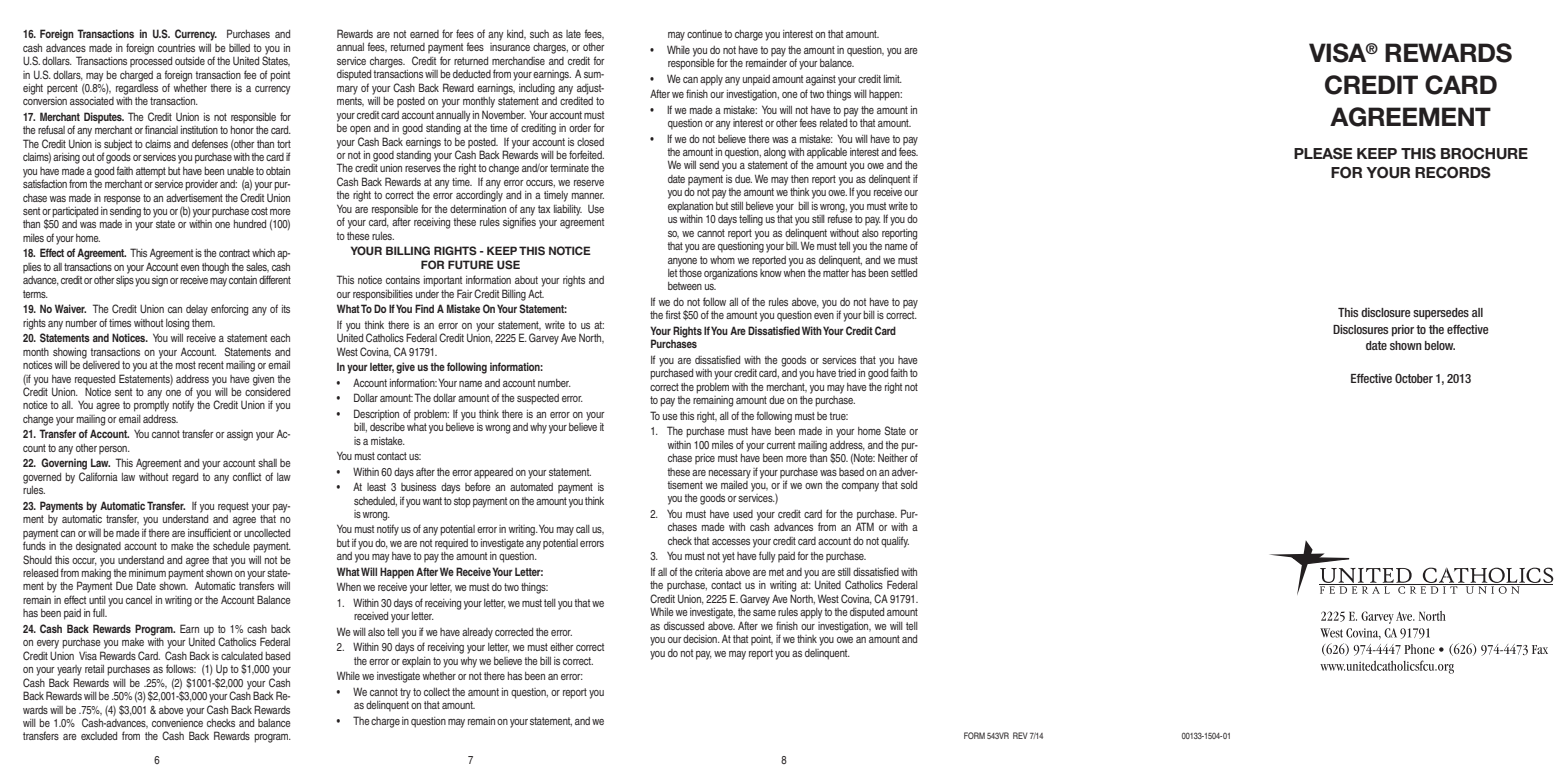  What do you see at coordinates (847, 373) in the screenshot?
I see `tried` at bounding box center [847, 373].
